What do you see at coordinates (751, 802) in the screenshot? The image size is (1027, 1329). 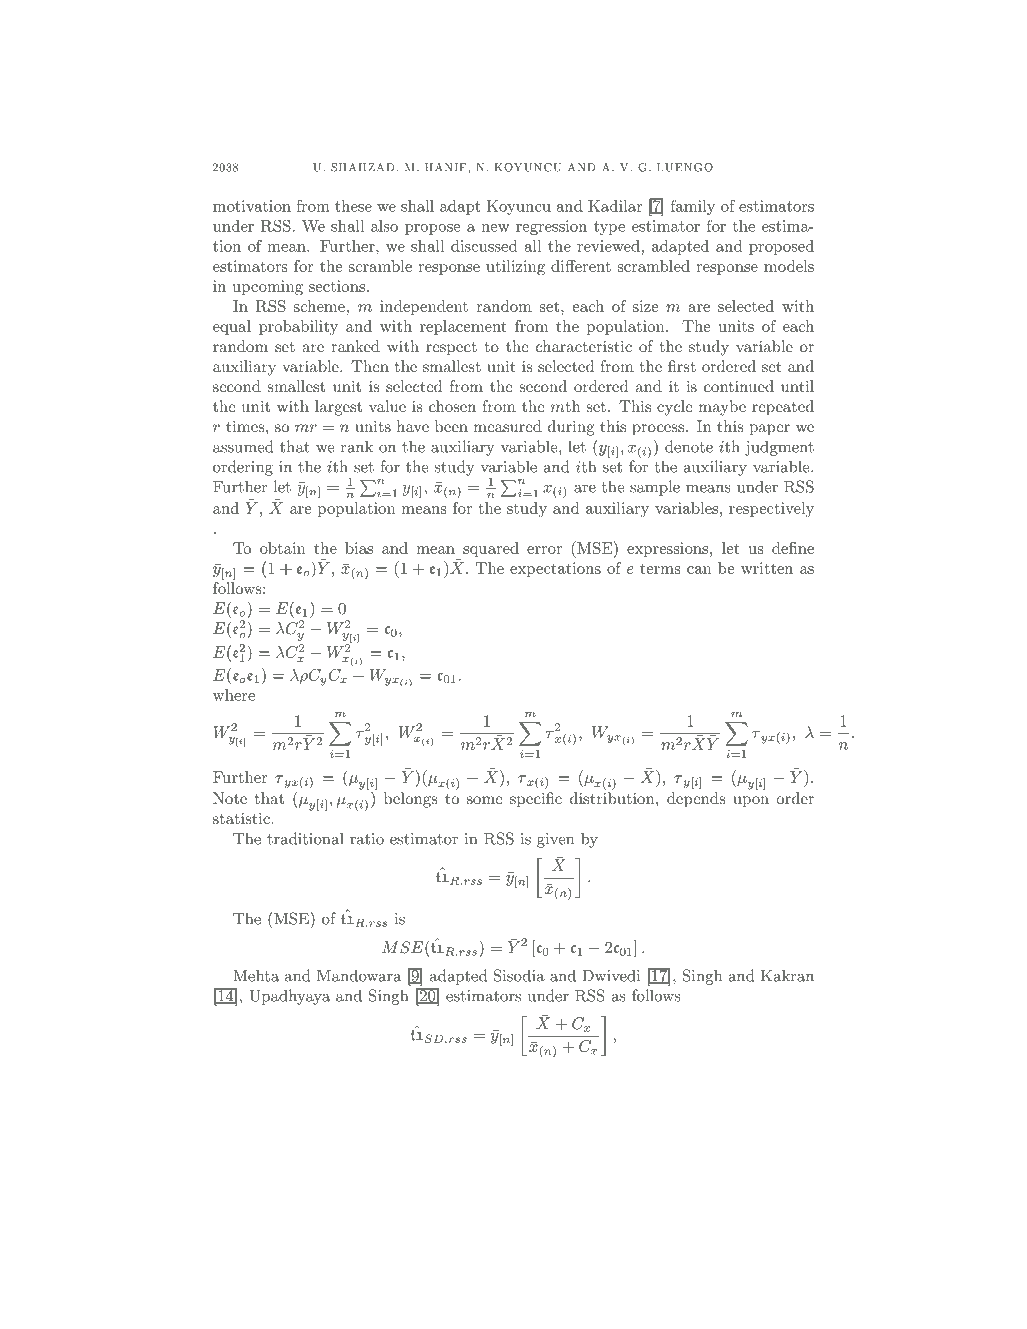 I see `upon` at bounding box center [751, 802].
